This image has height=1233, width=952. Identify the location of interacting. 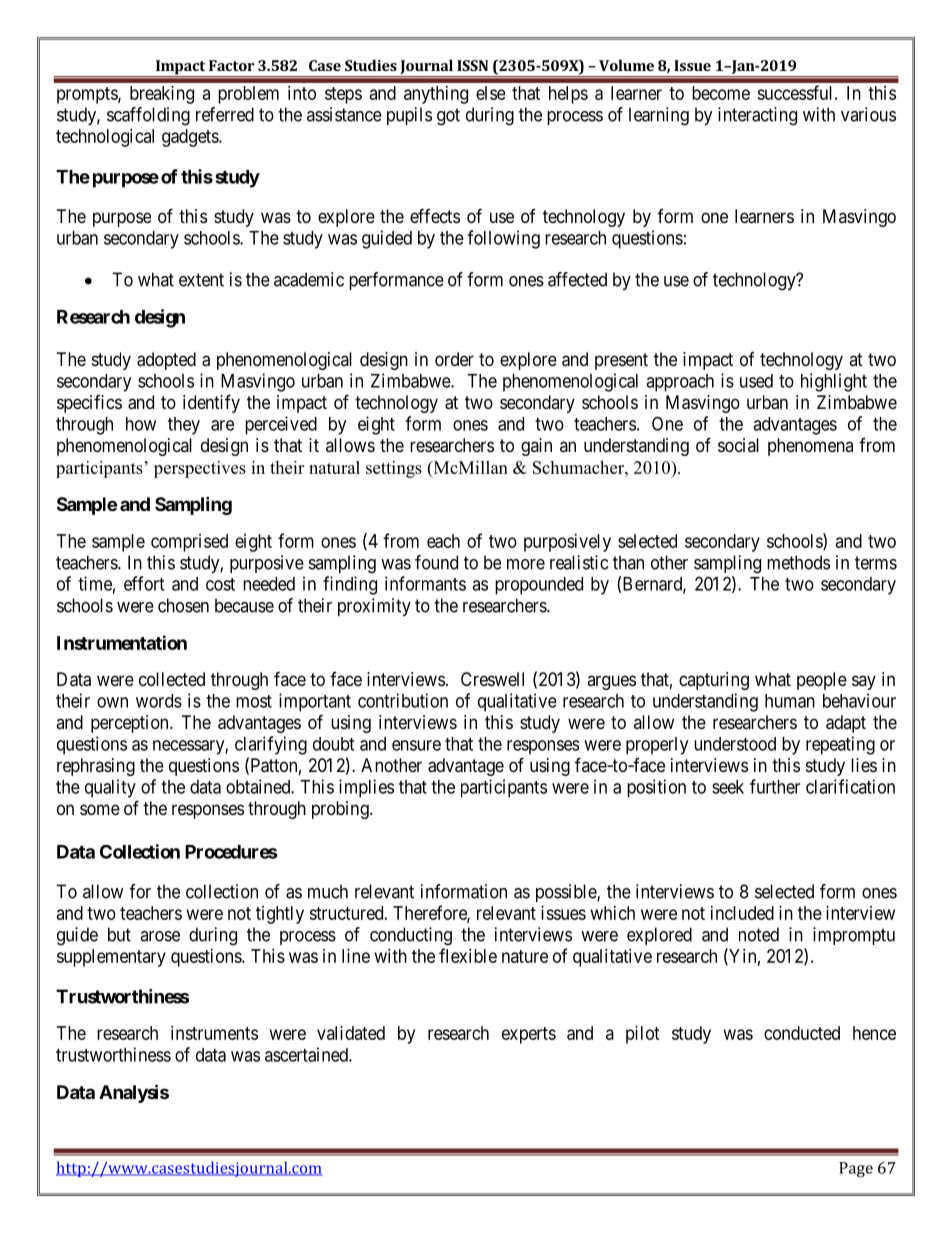
(757, 116).
